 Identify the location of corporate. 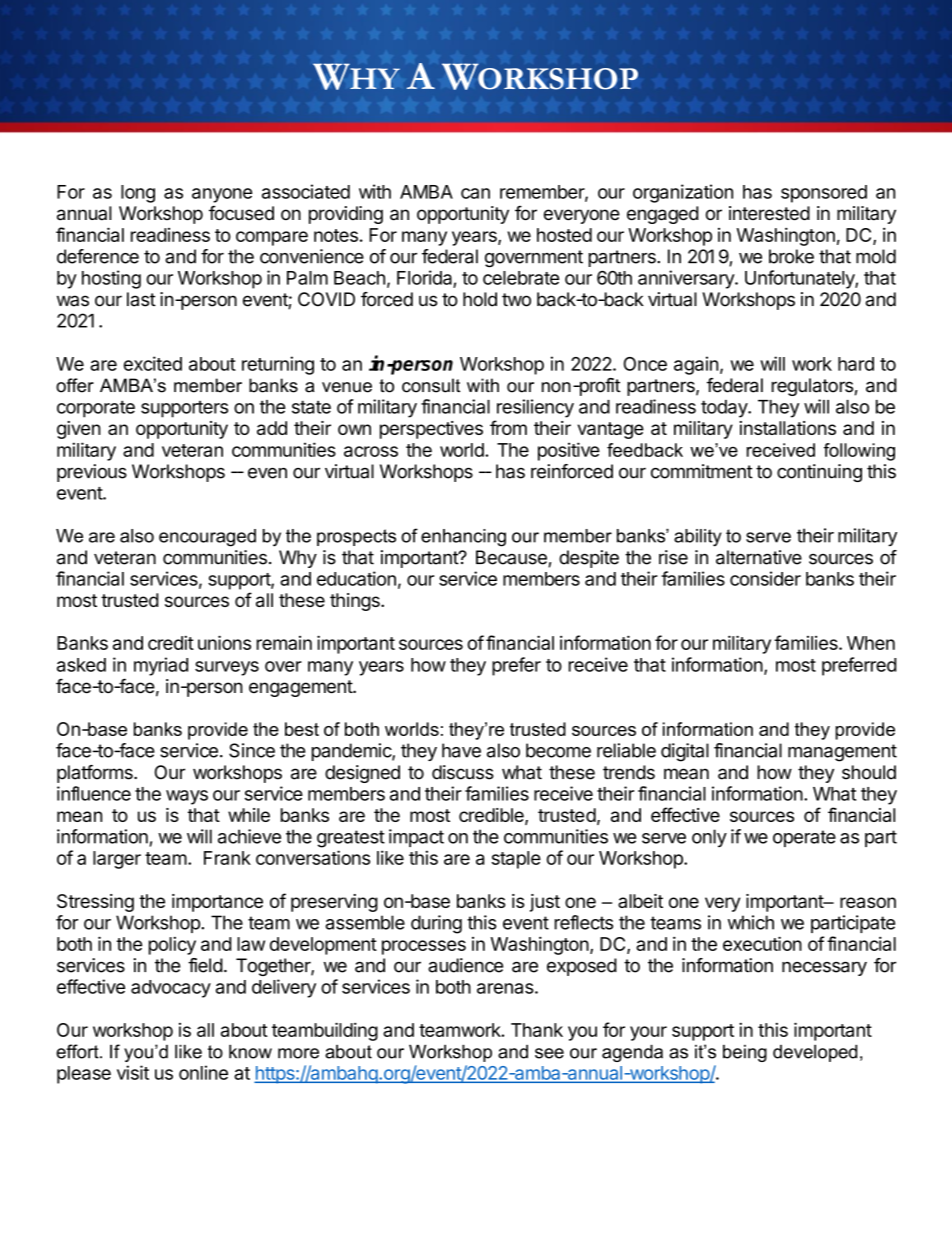
(96, 409).
